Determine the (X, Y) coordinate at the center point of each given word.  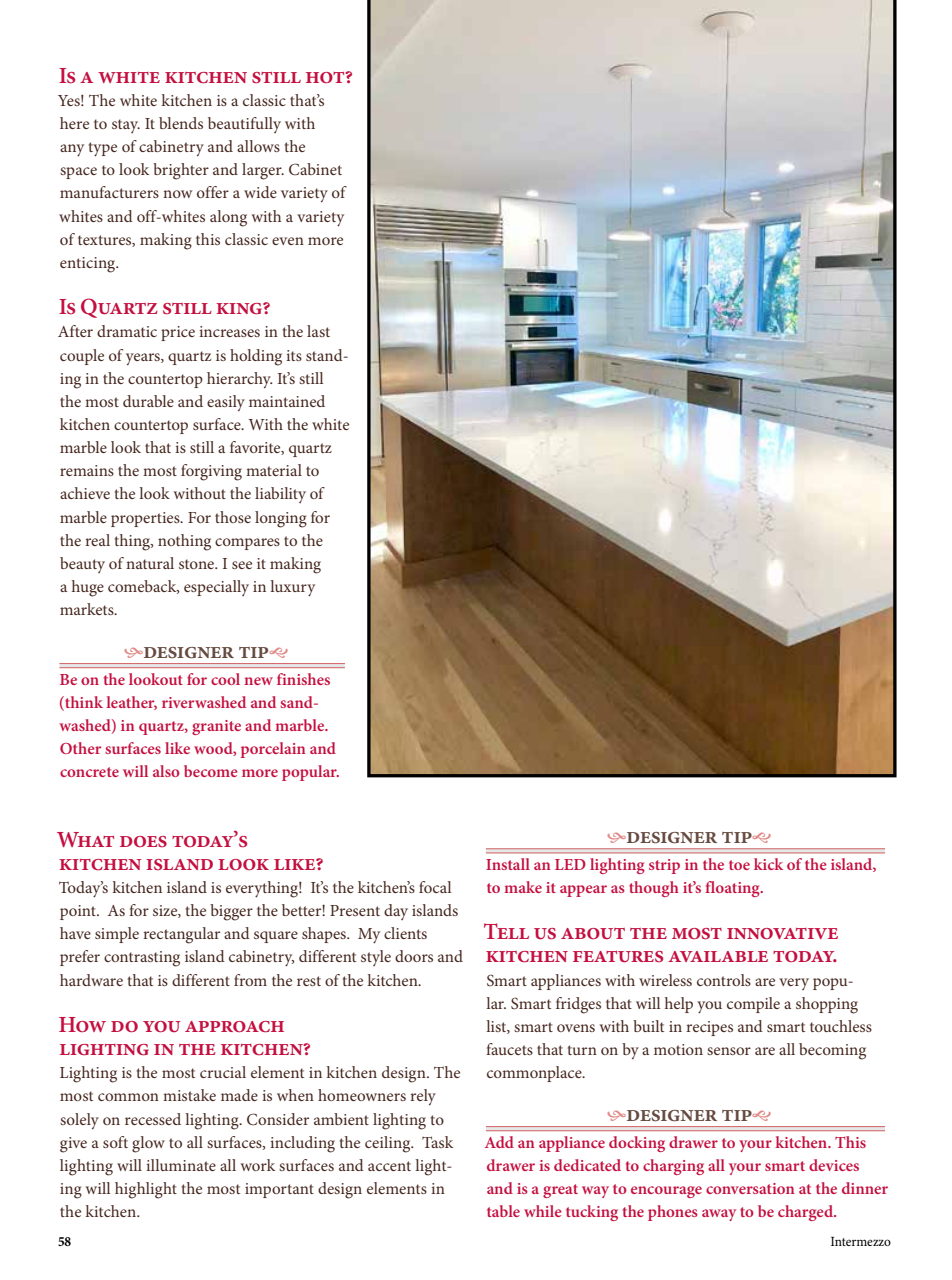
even (288, 241)
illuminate (181, 1165)
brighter (181, 171)
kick (768, 864)
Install (508, 864)
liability (280, 495)
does (143, 842)
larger (263, 171)
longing (281, 519)
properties (146, 519)
